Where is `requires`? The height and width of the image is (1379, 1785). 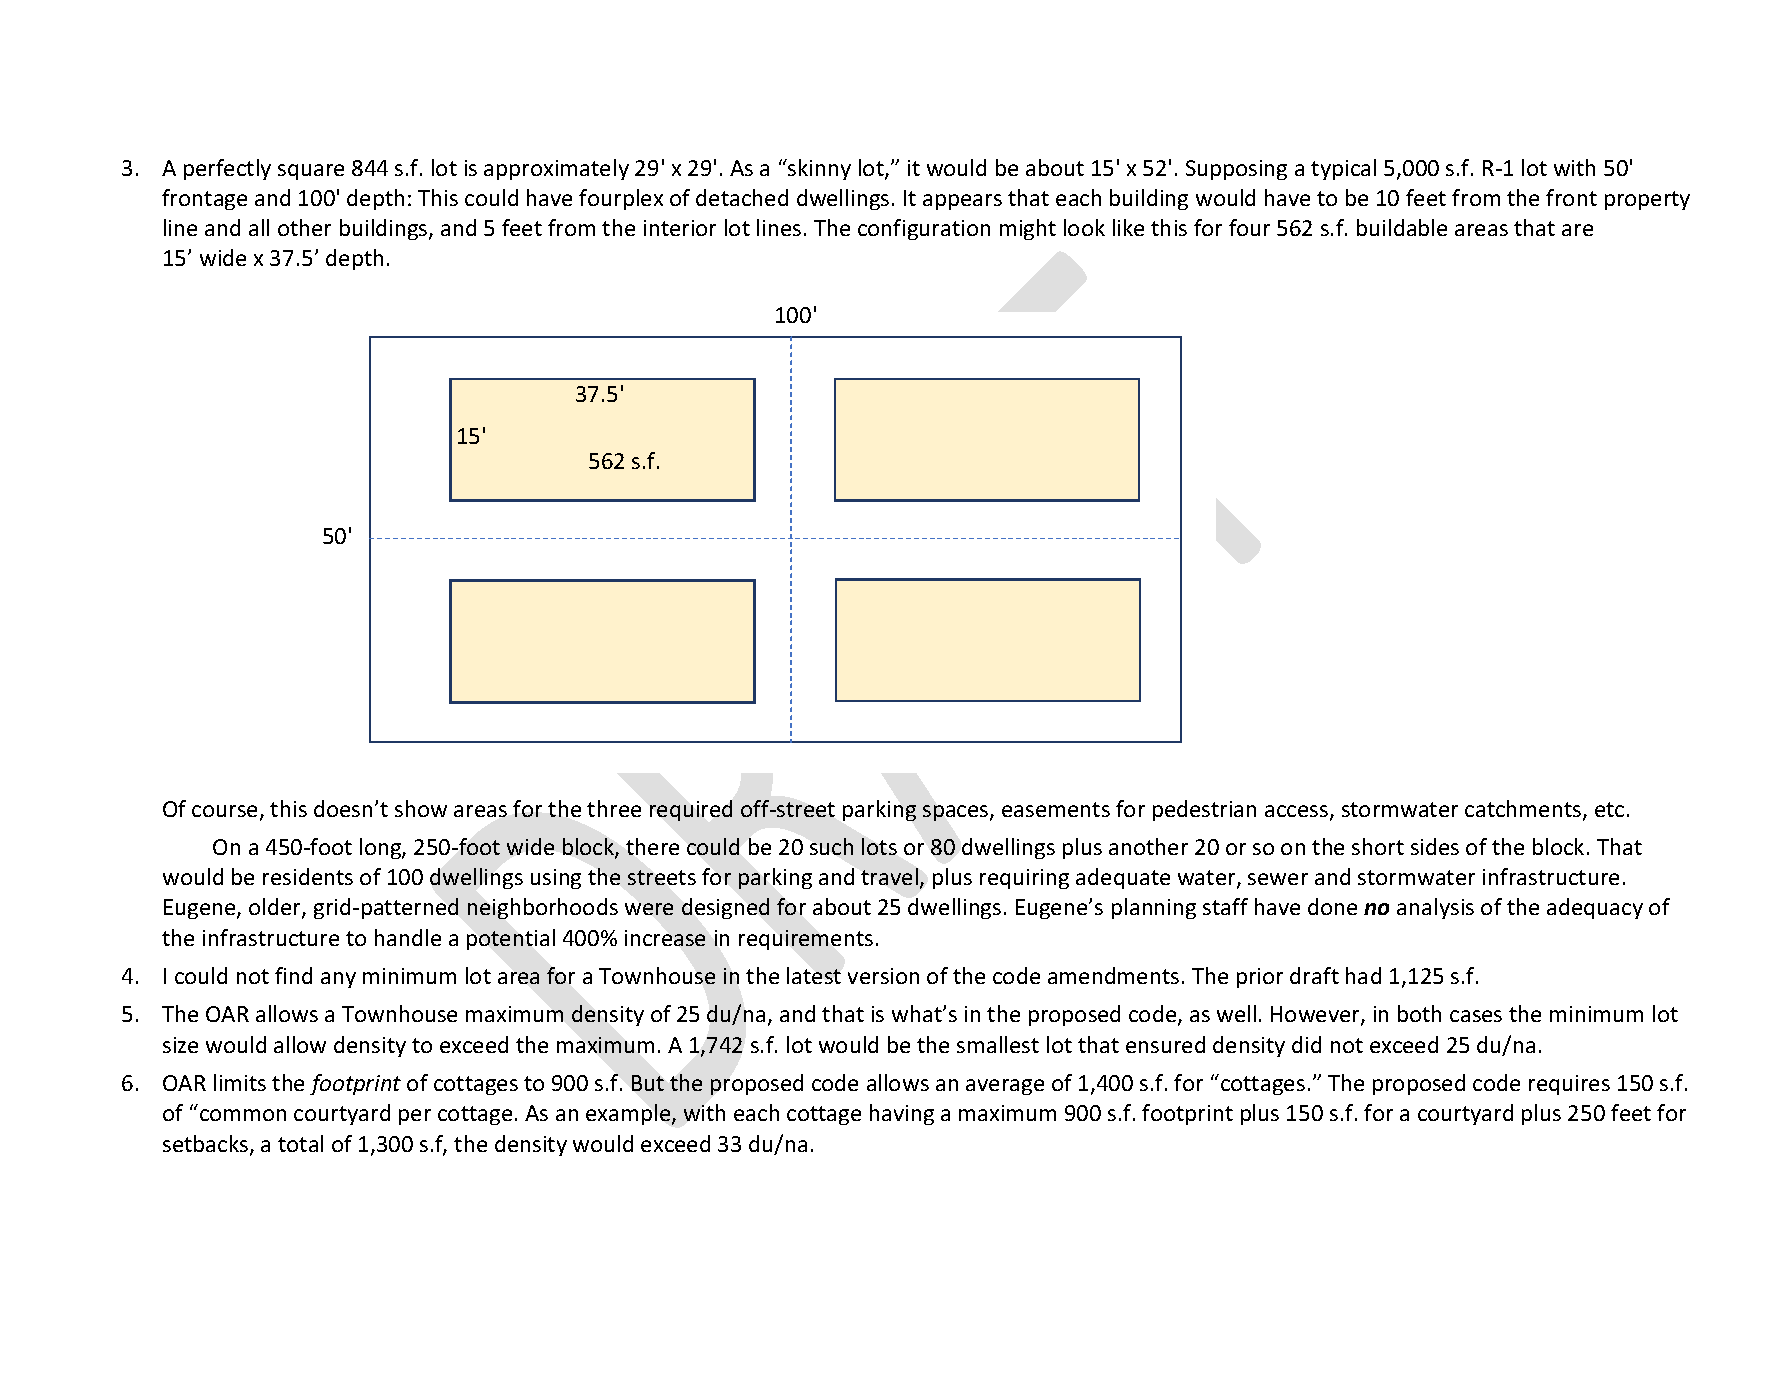
requires is located at coordinates (1569, 1085).
